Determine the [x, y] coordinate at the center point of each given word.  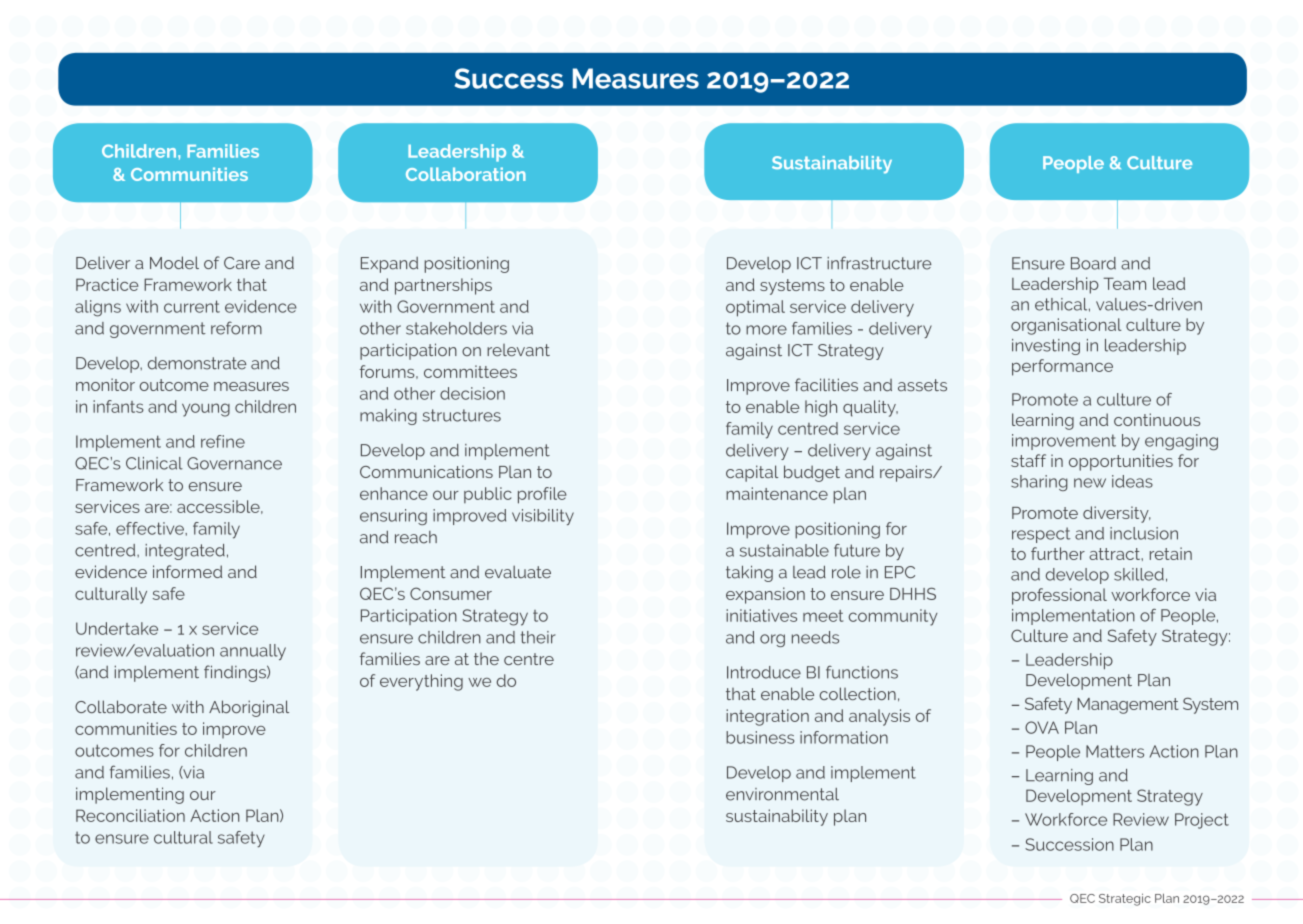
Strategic [1125, 899]
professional [1059, 596]
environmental [782, 794]
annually [253, 652]
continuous [1157, 419]
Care [242, 263]
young [206, 410]
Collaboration [466, 174]
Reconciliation [130, 815]
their [538, 637]
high [821, 408]
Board [1093, 263]
